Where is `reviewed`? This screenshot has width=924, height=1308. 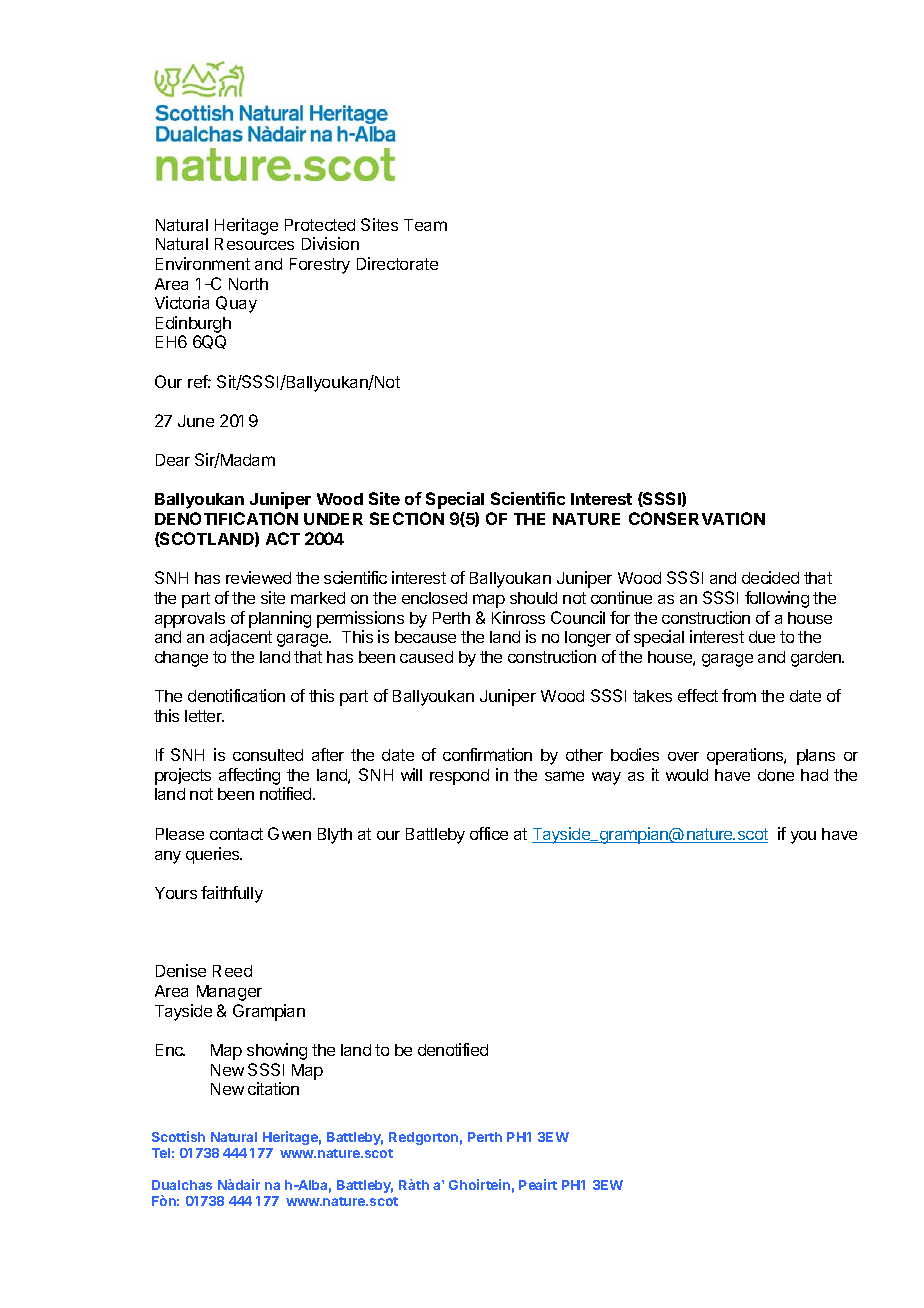
reviewed is located at coordinates (258, 577).
